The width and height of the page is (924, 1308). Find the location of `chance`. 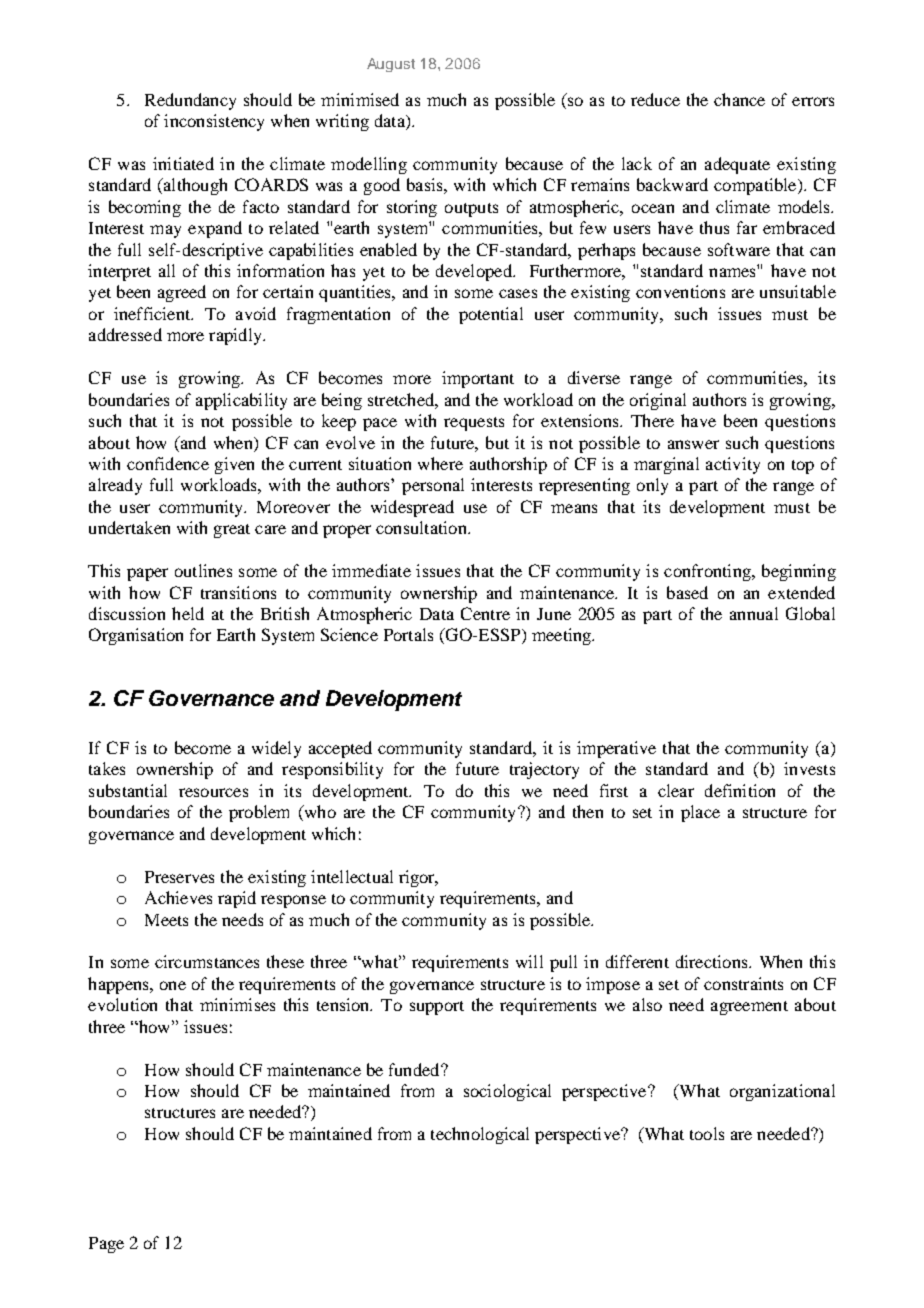

chance is located at coordinates (739, 99).
